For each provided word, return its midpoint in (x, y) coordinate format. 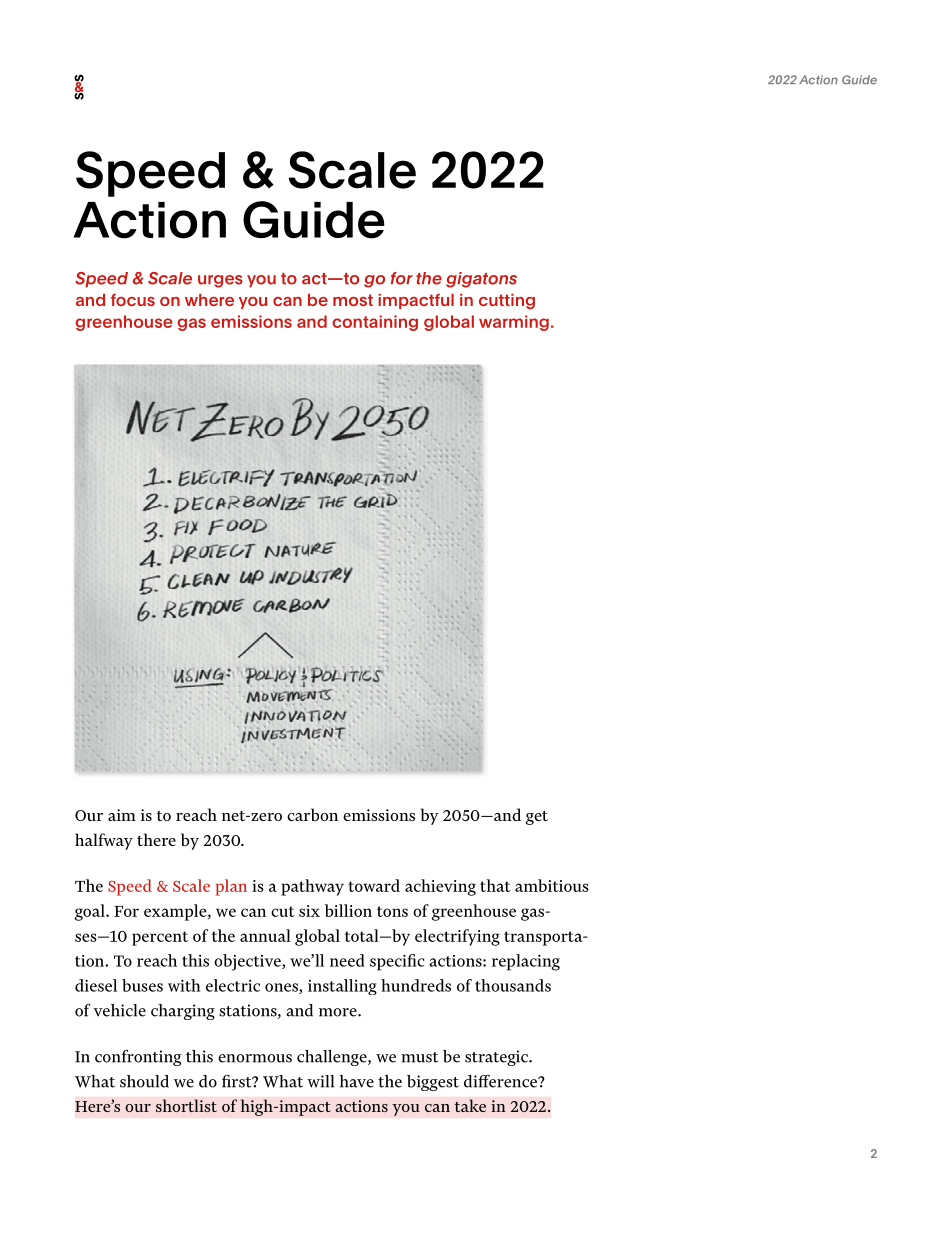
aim (122, 815)
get (536, 818)
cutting (507, 301)
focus (133, 299)
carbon (312, 814)
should (144, 1081)
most (353, 300)
